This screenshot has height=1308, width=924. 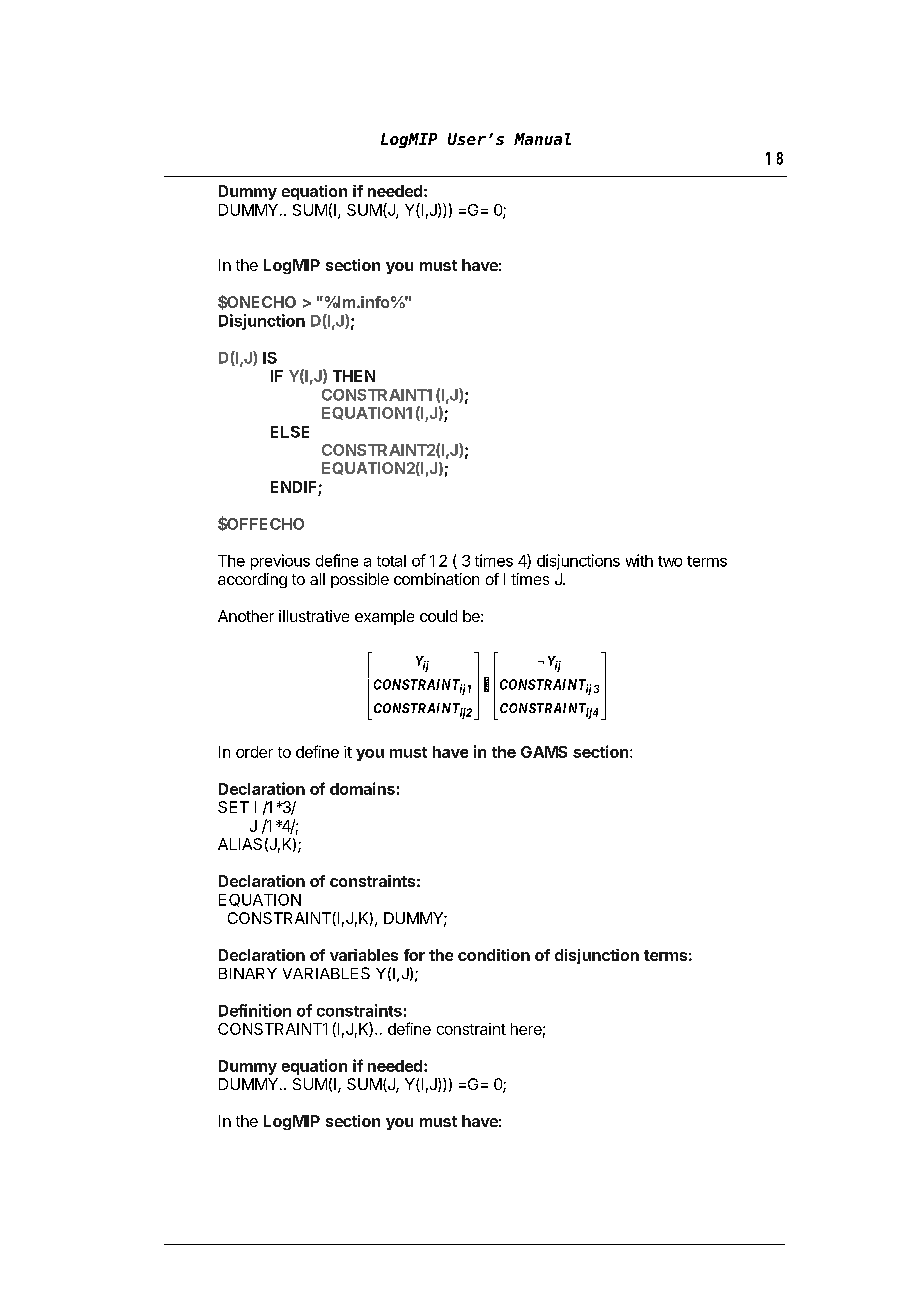 What do you see at coordinates (438, 616) in the screenshot?
I see `could` at bounding box center [438, 616].
